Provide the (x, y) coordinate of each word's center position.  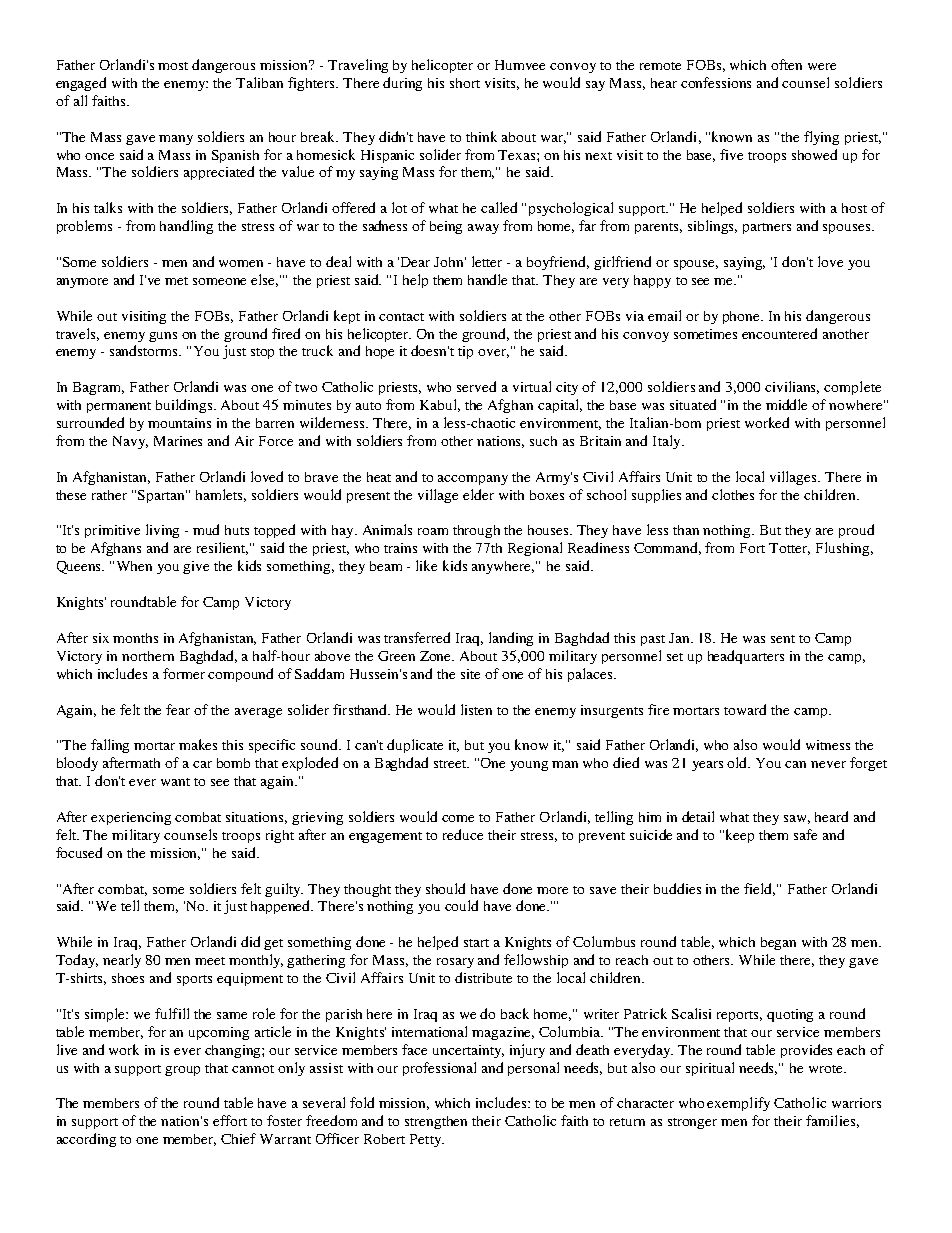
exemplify (738, 1104)
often (786, 64)
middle (786, 404)
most (173, 66)
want (175, 782)
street (451, 764)
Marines (178, 441)
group (182, 1071)
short (465, 83)
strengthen (436, 1122)
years (707, 766)
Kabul (440, 405)
